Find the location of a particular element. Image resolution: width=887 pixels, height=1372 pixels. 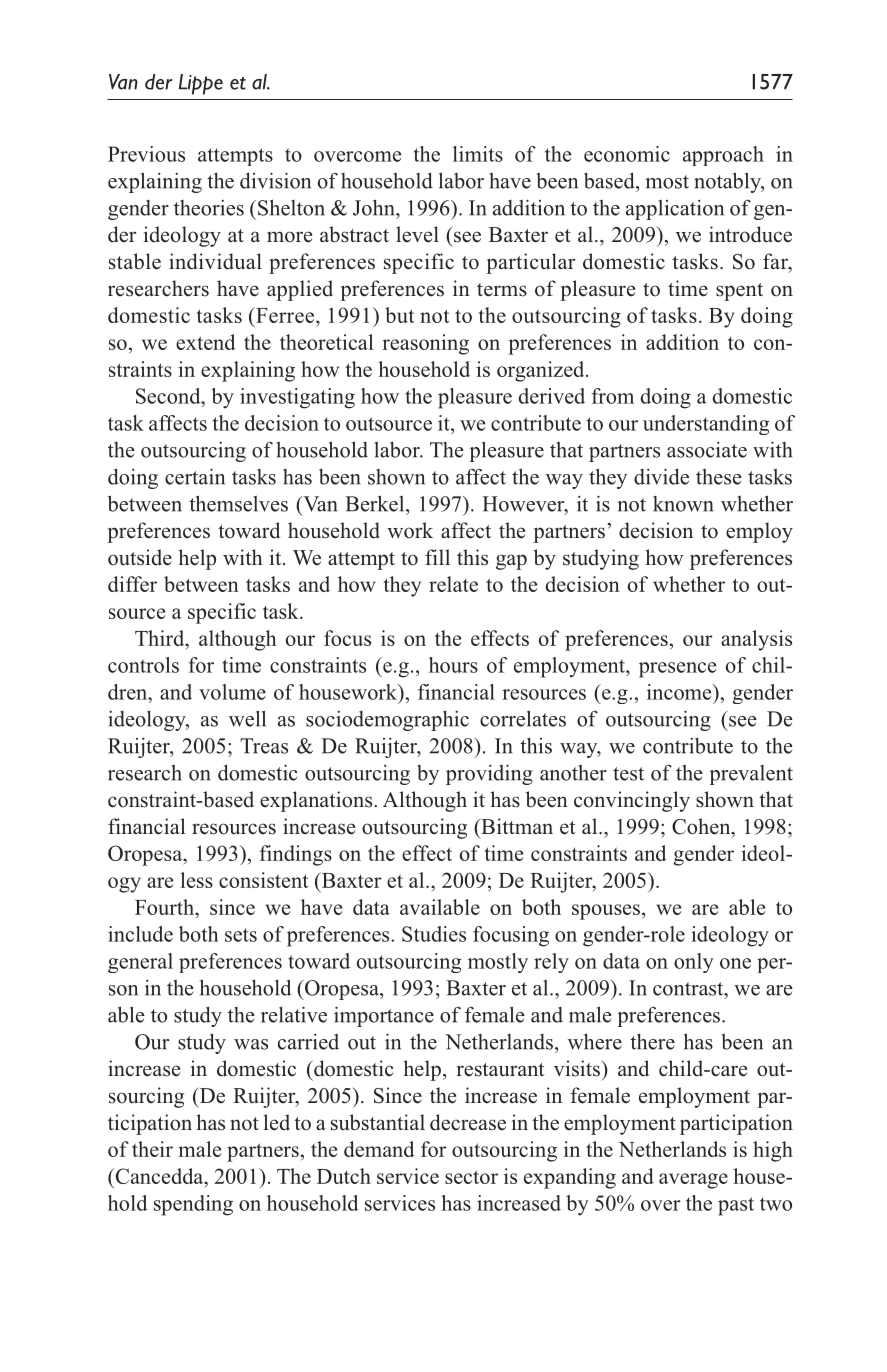

limits is located at coordinates (478, 154).
